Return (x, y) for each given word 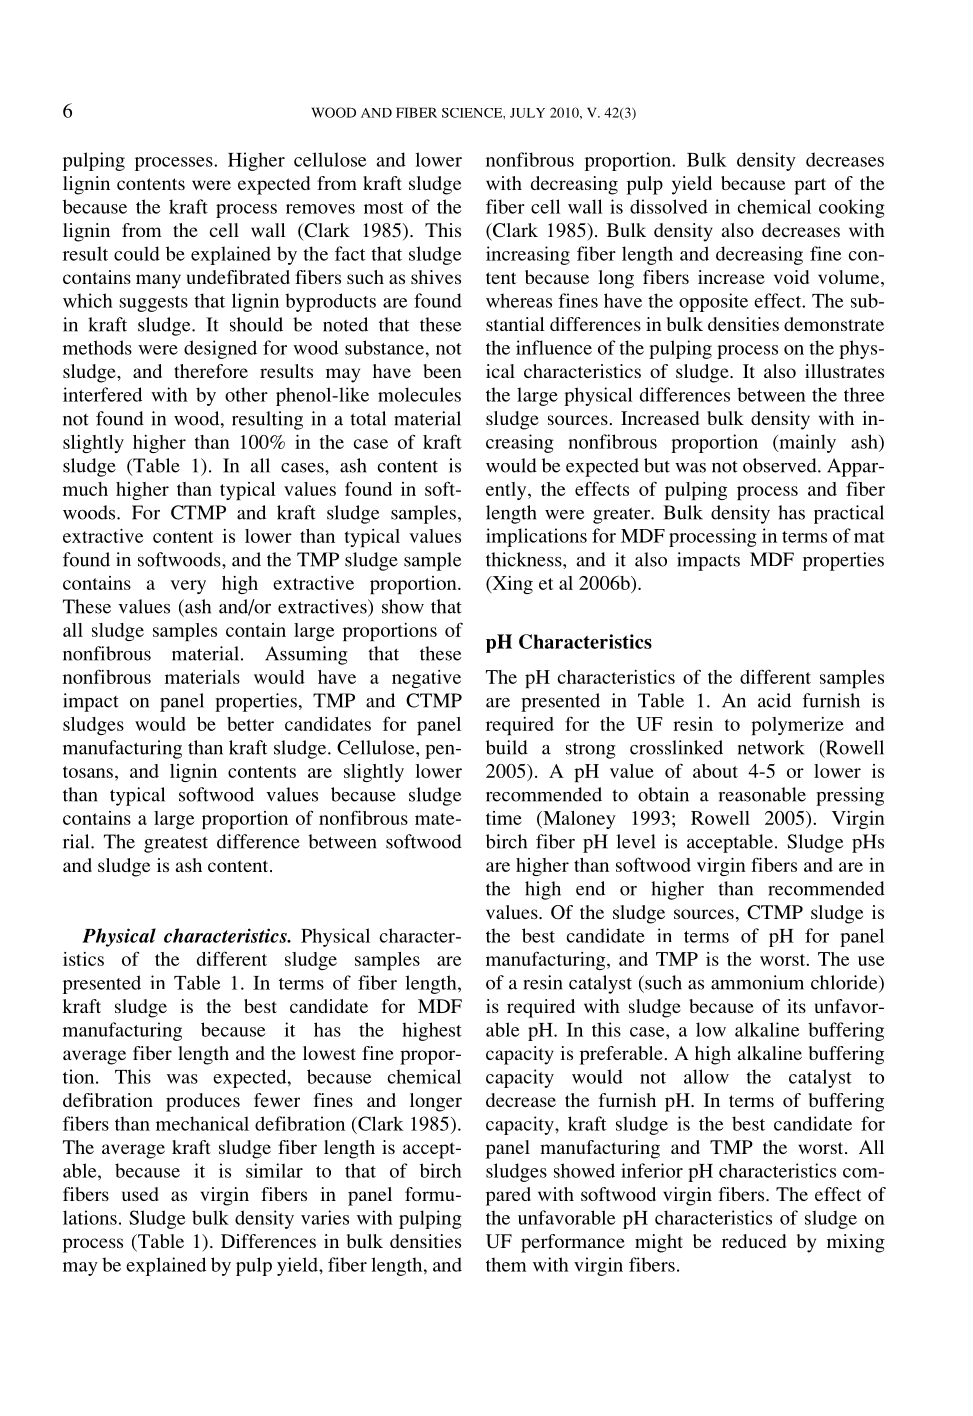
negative (426, 679)
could (137, 253)
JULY (527, 113)
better (250, 724)
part (810, 186)
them (506, 1264)
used (140, 1194)
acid (774, 700)
